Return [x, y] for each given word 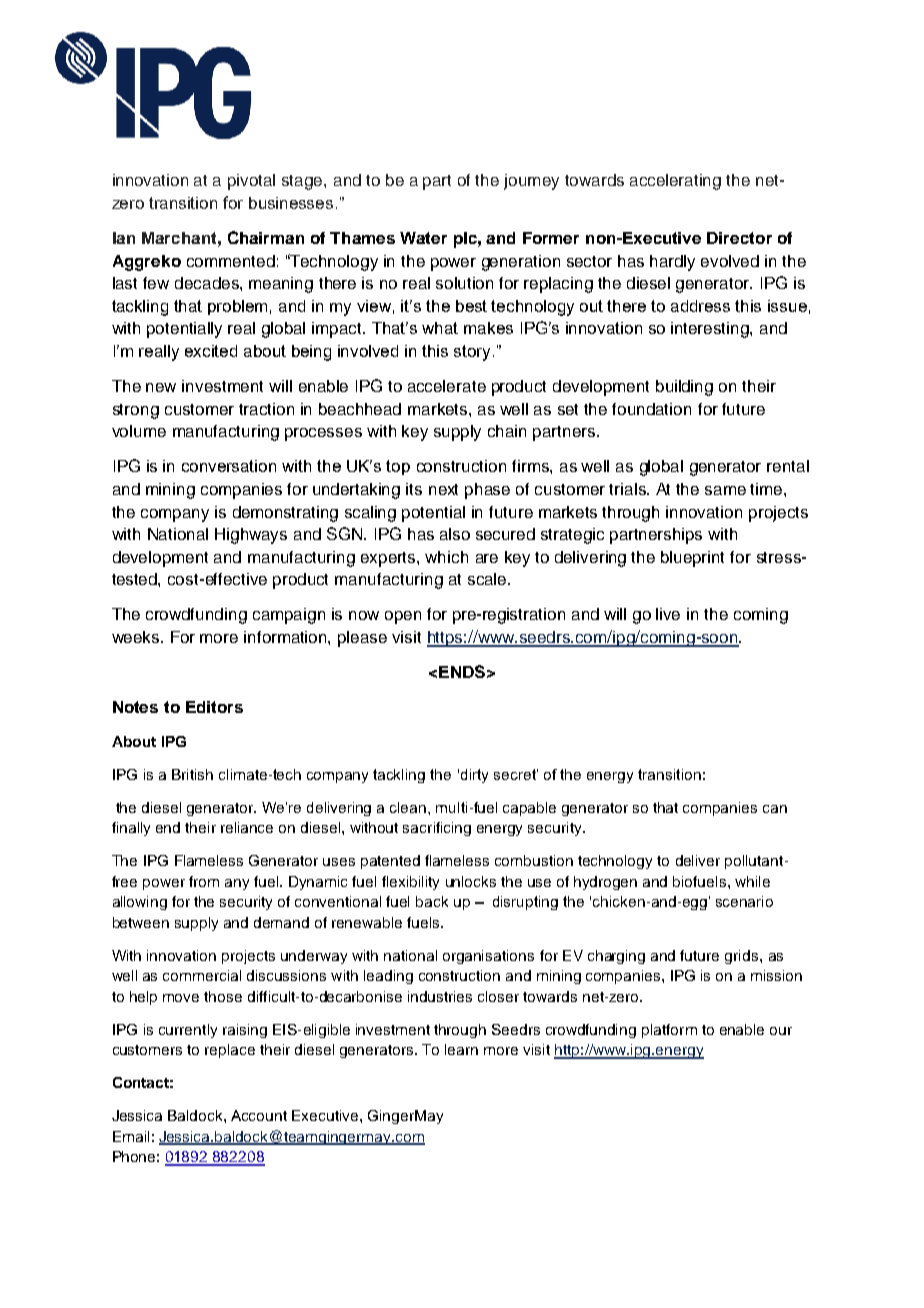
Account [259, 1115]
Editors [214, 707]
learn [461, 1049]
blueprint [692, 559]
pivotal [251, 182]
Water [423, 238]
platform [669, 1031]
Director [739, 238]
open [403, 617]
